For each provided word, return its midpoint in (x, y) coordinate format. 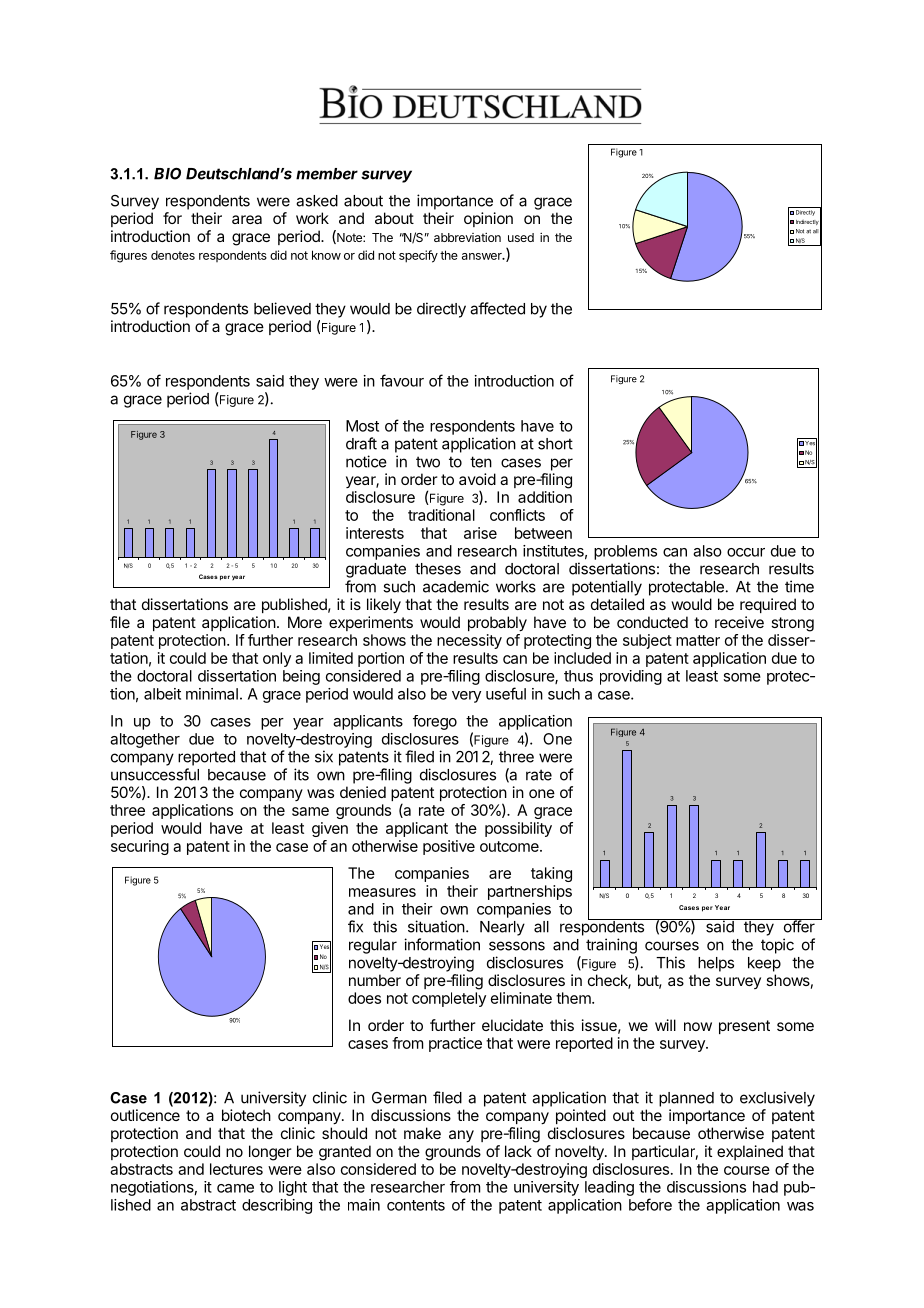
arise (480, 533)
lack (518, 1151)
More (305, 622)
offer (799, 926)
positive (449, 847)
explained (750, 1152)
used (521, 237)
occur (746, 552)
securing (140, 847)
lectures (236, 1169)
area (247, 219)
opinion (488, 219)
